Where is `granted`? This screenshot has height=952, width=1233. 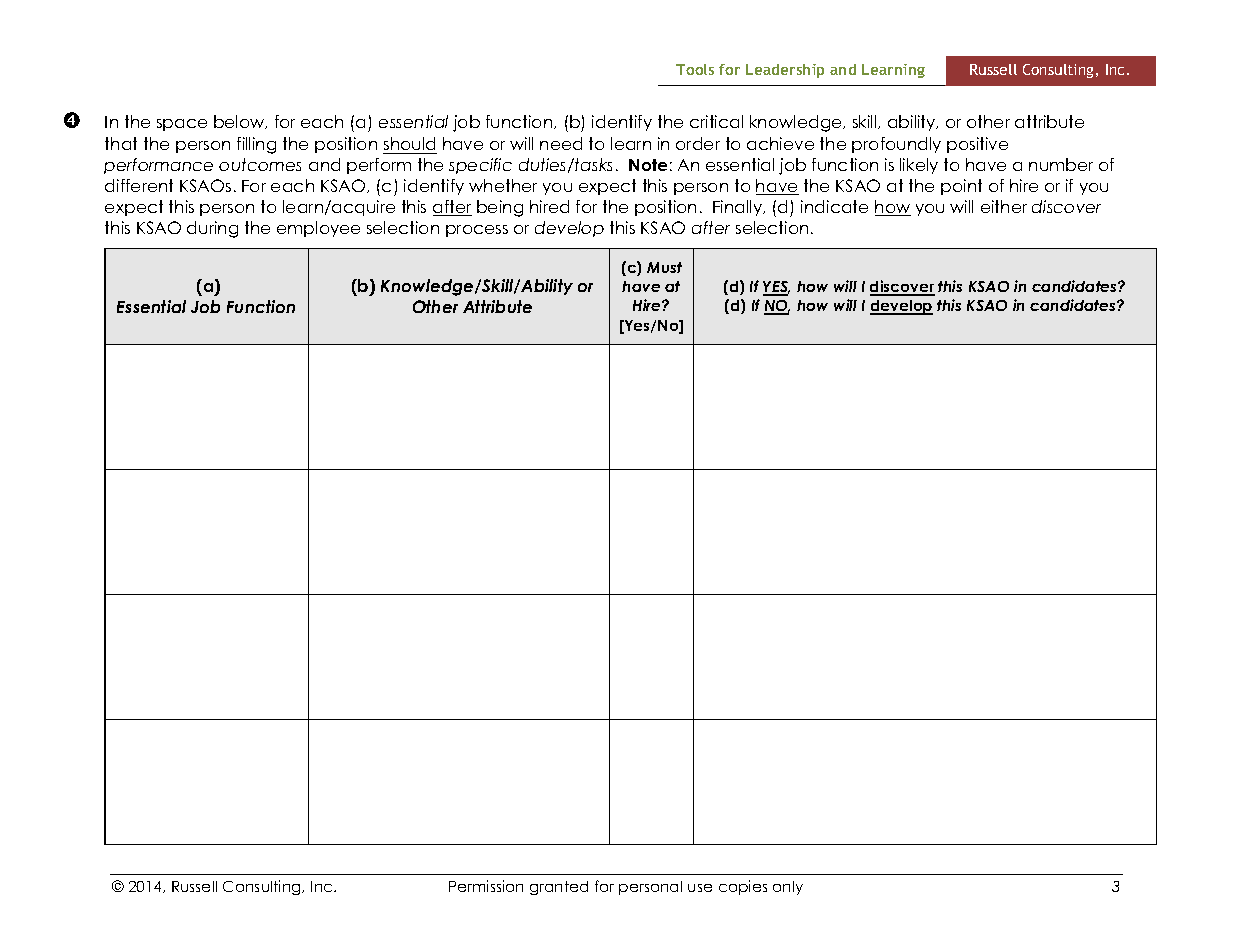
granted is located at coordinates (559, 888).
